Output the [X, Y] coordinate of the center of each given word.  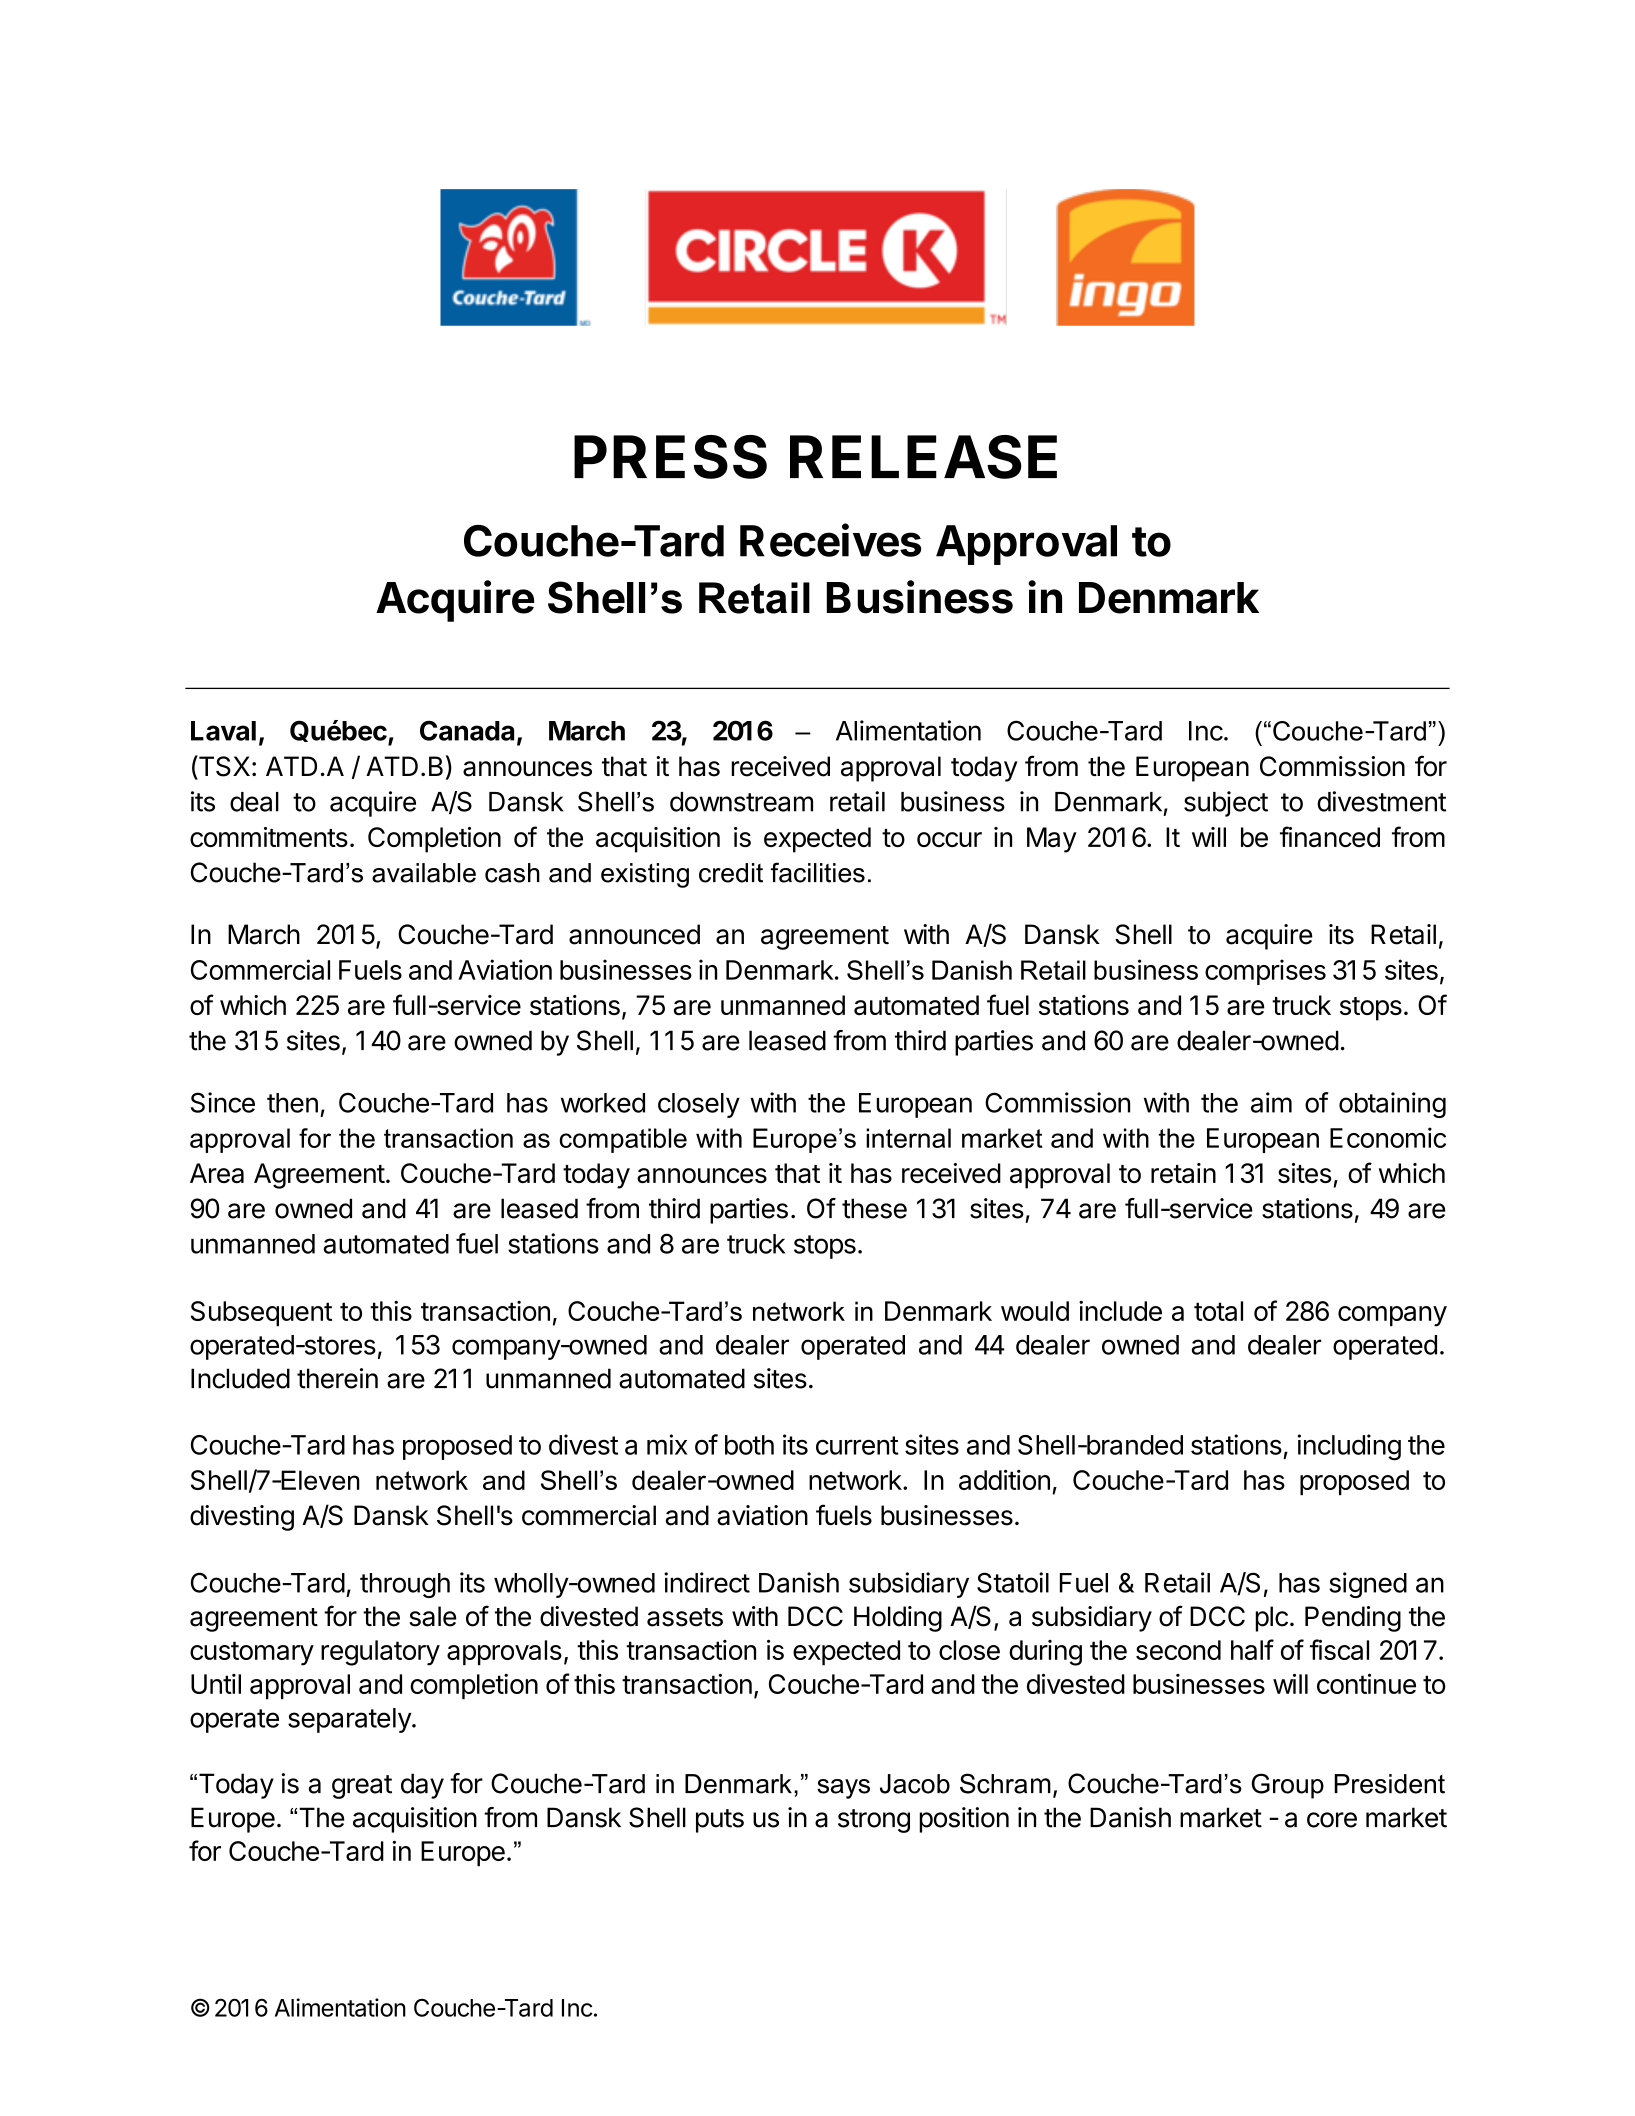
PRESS [670, 457]
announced [634, 934]
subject [1226, 804]
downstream [741, 802]
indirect [707, 1582]
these [874, 1208]
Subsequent [261, 1313]
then [292, 1103]
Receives [830, 540]
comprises [1265, 972]
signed [1368, 1585]
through [405, 1585]
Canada [467, 730]
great [362, 1787]
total [1218, 1311]
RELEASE [923, 457]
